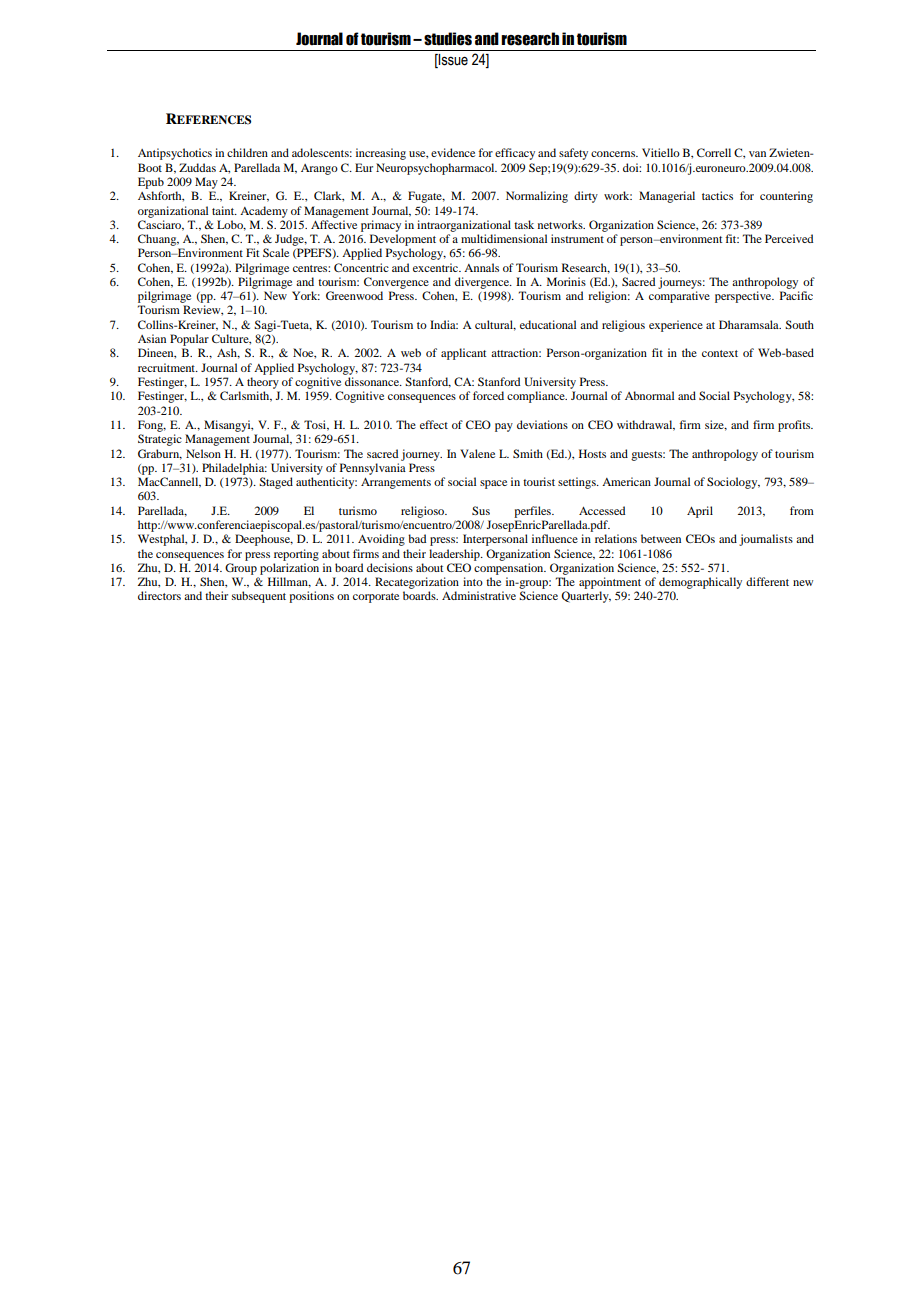  Describe the element at coordinates (676, 326) in the document. I see `experience` at that location.
